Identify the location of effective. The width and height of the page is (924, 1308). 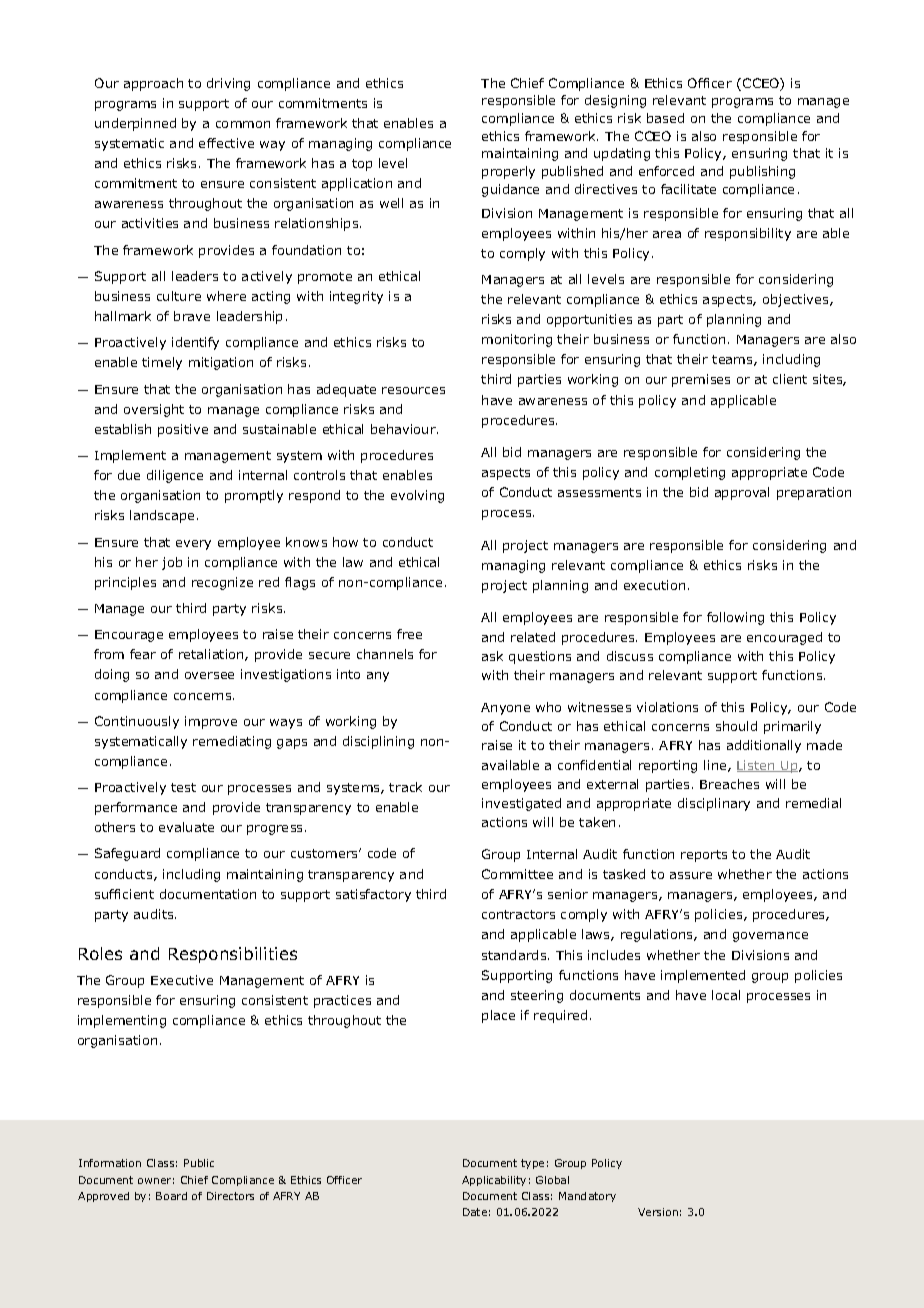
(226, 143).
